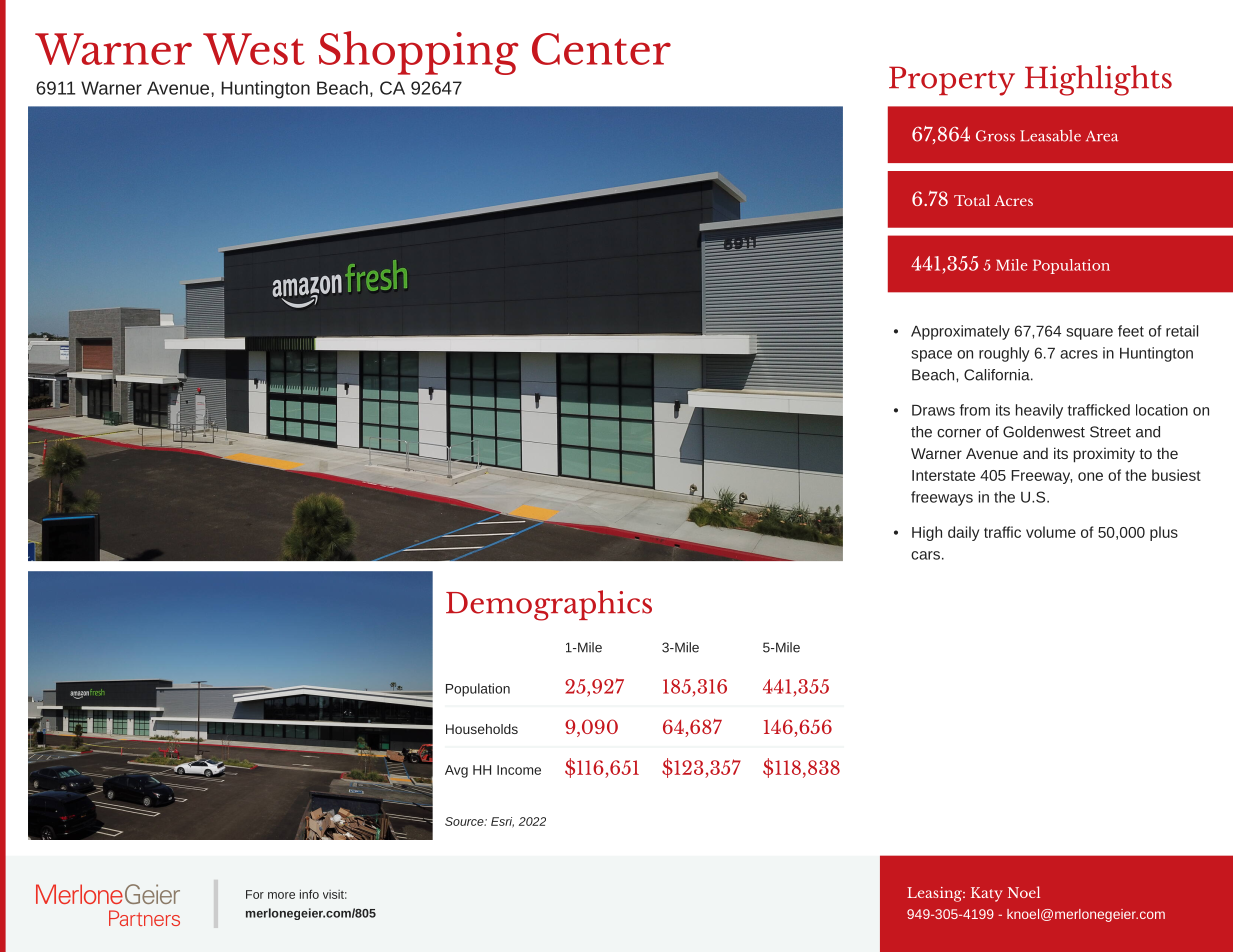 Image resolution: width=1233 pixels, height=952 pixels. Describe the element at coordinates (419, 53) in the screenshot. I see `Shopping` at that location.
